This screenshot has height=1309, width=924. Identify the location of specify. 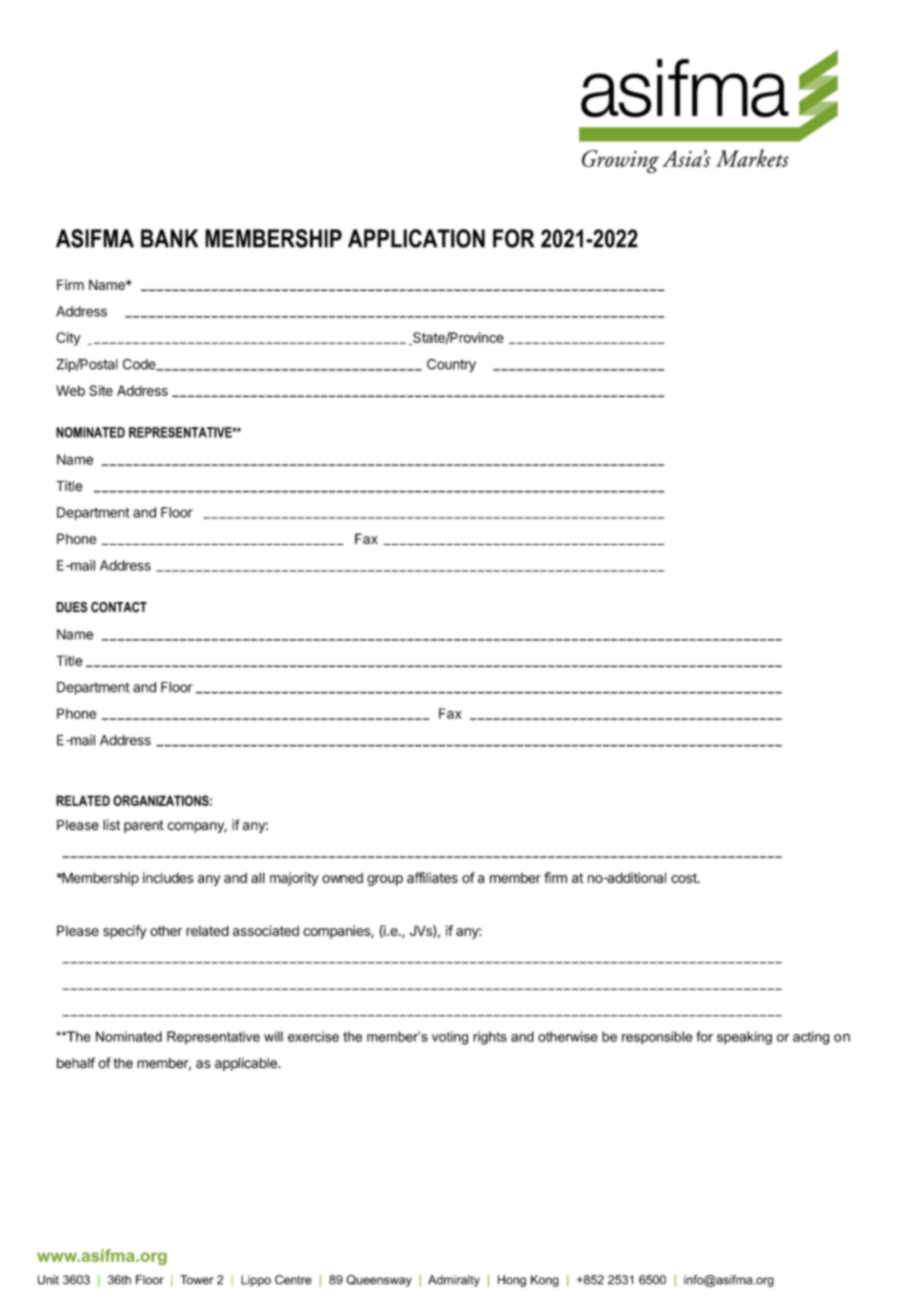
(125, 932).
